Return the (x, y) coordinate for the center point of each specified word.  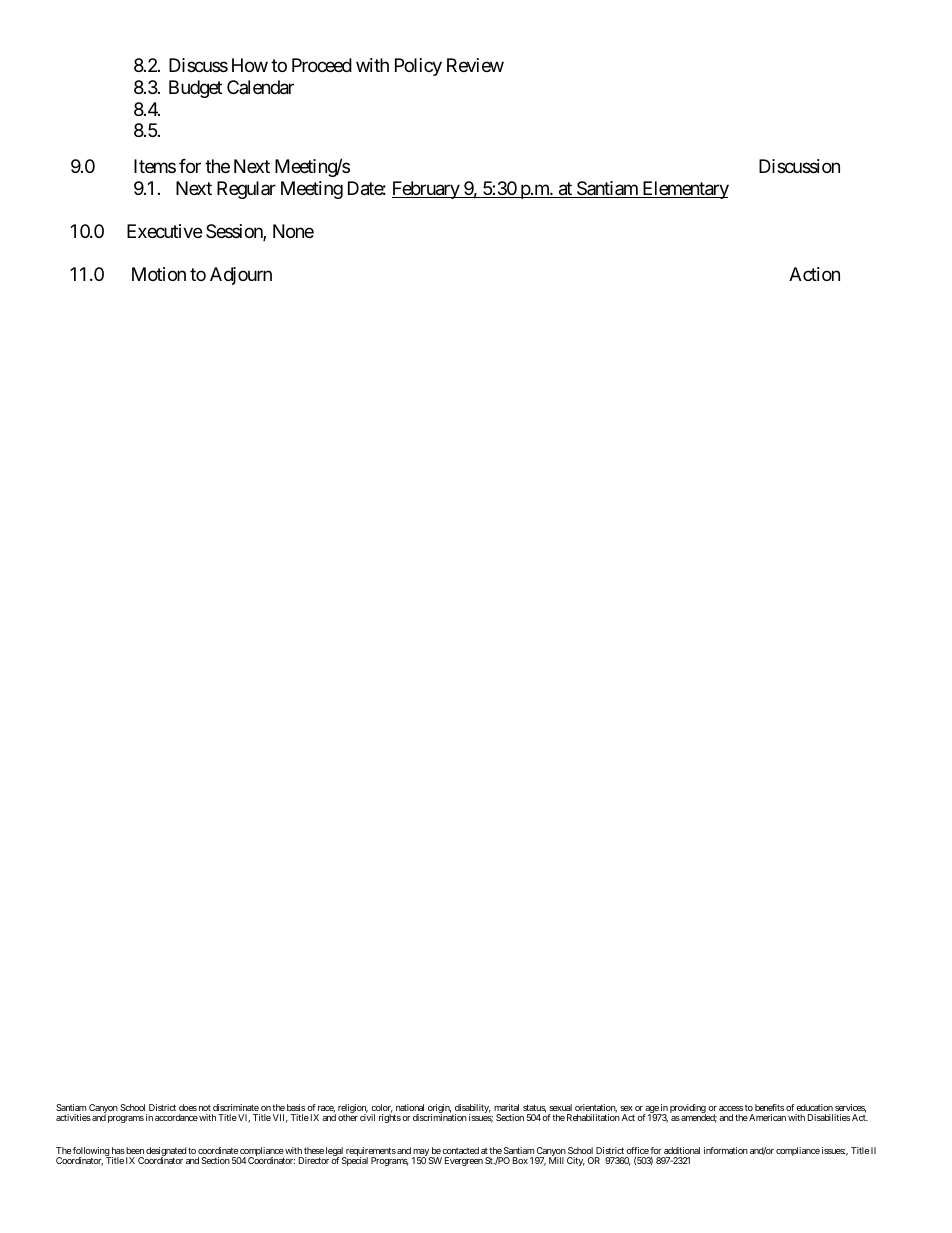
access (731, 1108)
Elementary (684, 190)
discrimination (440, 1117)
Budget (195, 89)
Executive (164, 231)
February (426, 190)
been (134, 1150)
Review (475, 65)
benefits (769, 1107)
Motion (159, 274)
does (188, 1107)
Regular (246, 190)
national (410, 1107)
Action (814, 274)
